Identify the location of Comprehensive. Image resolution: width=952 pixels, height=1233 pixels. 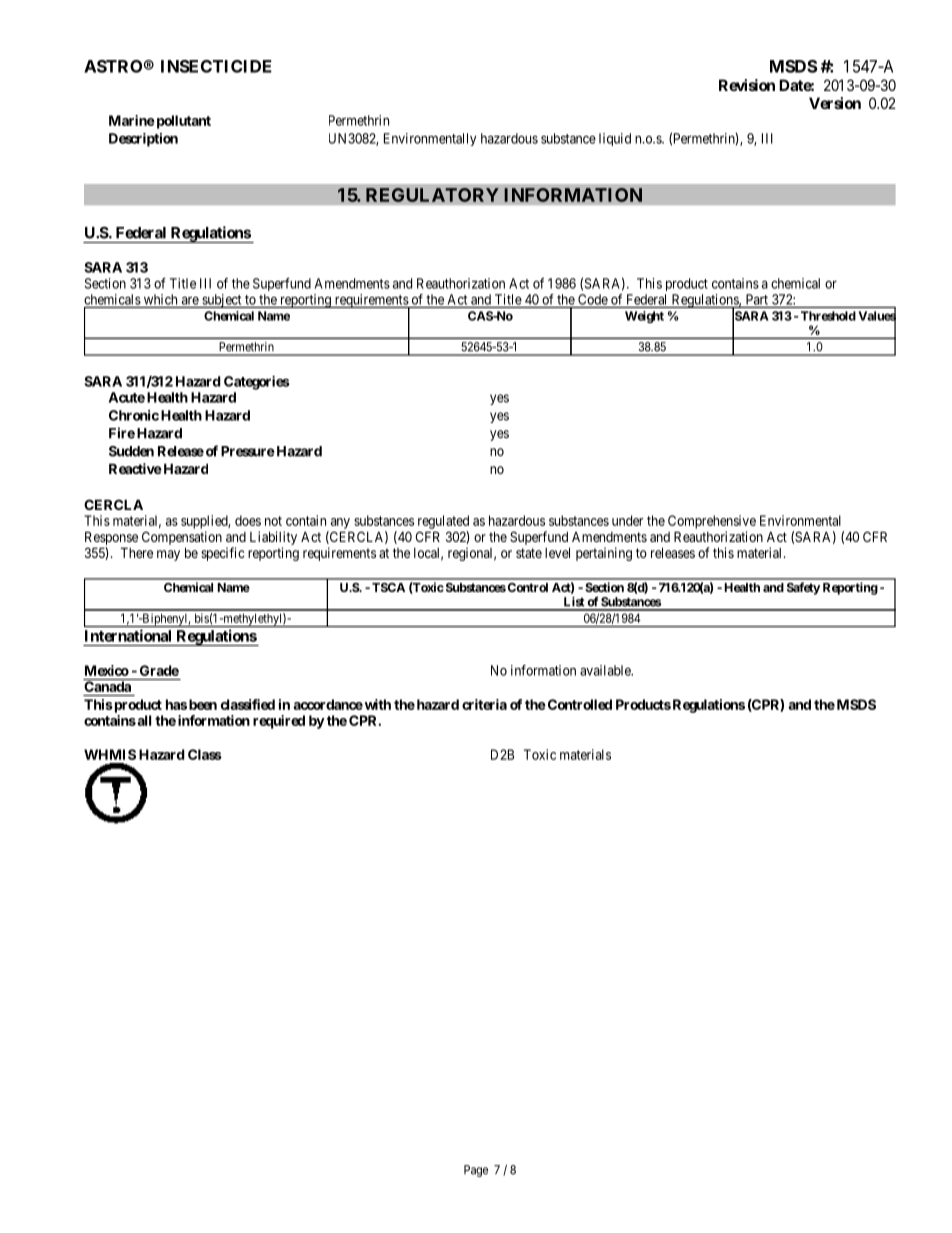
(712, 522).
